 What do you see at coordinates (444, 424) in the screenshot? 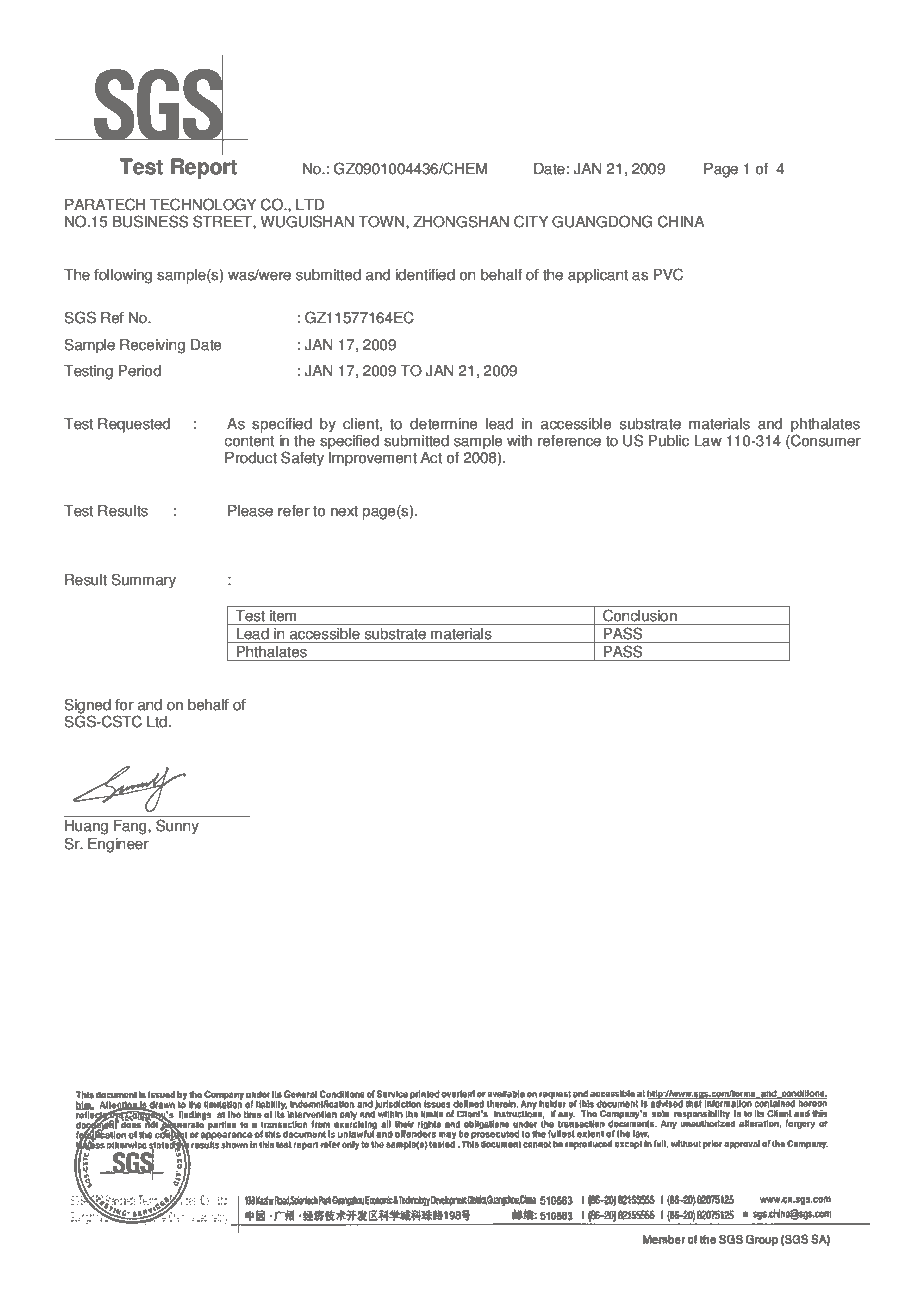
I see `determine` at bounding box center [444, 424].
